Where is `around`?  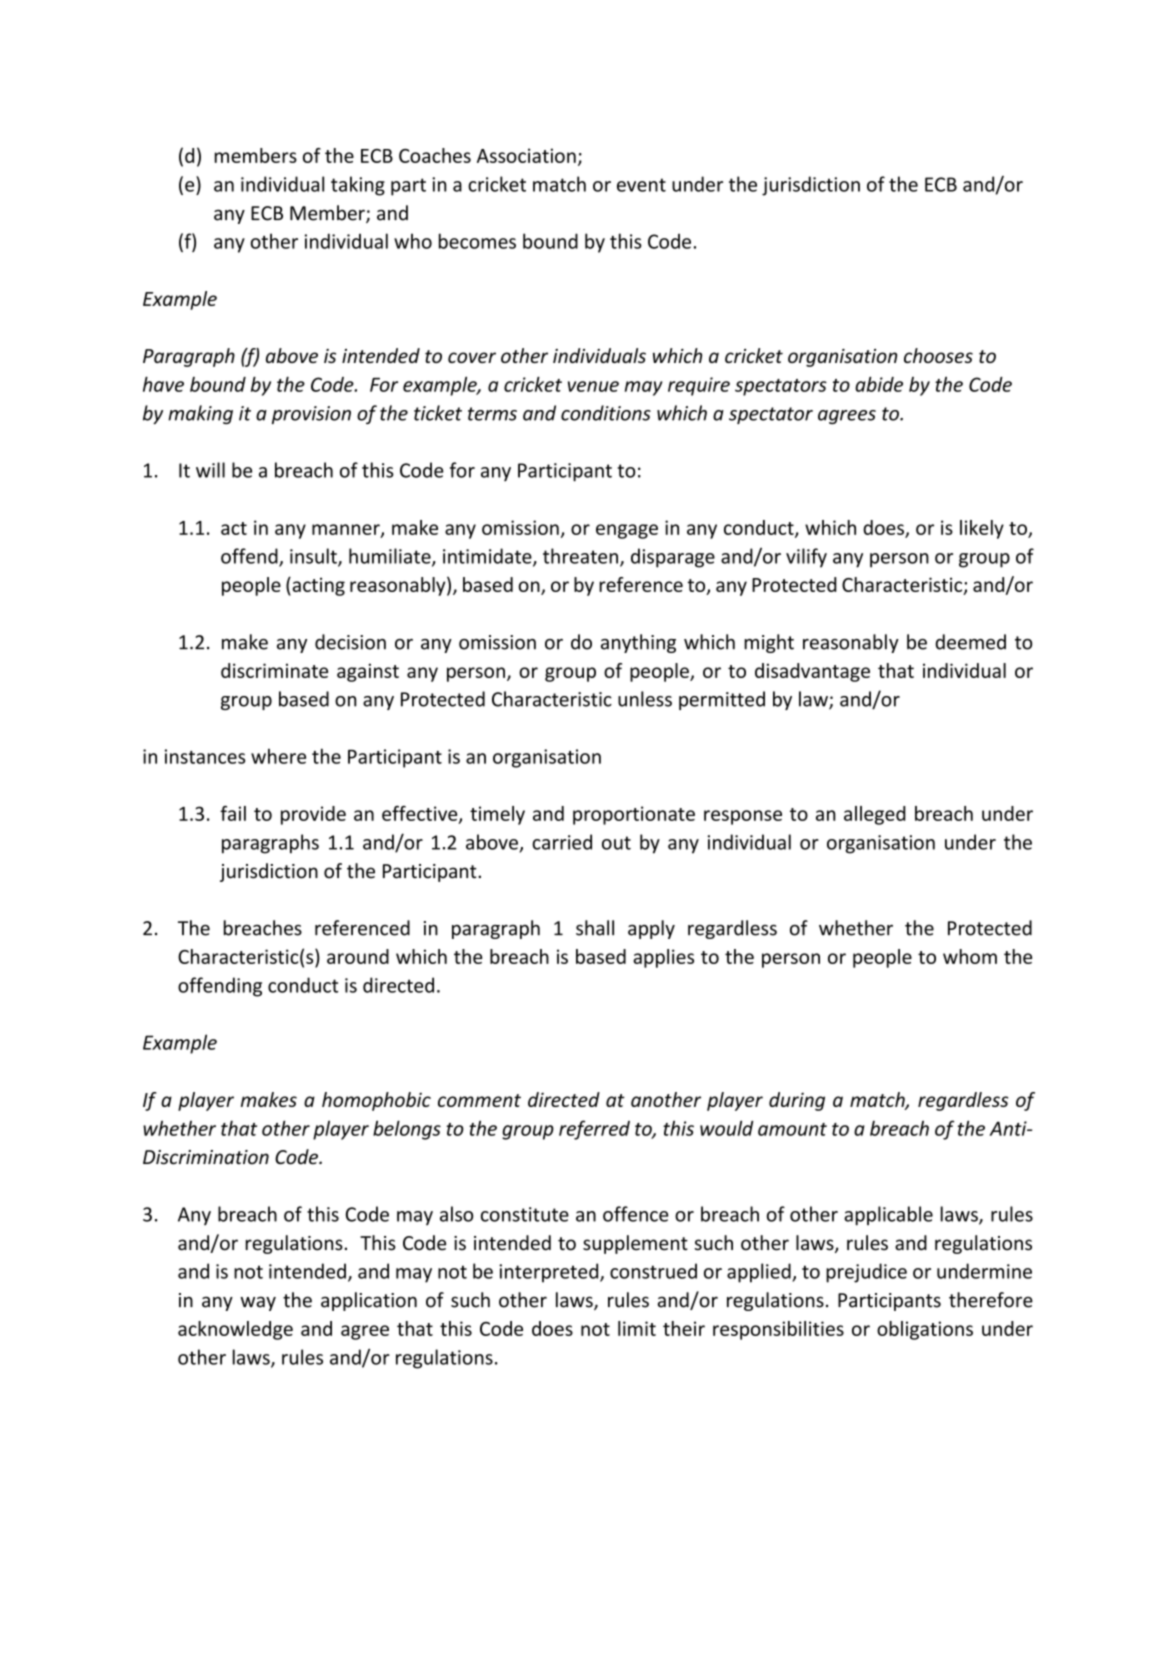 around is located at coordinates (358, 956).
